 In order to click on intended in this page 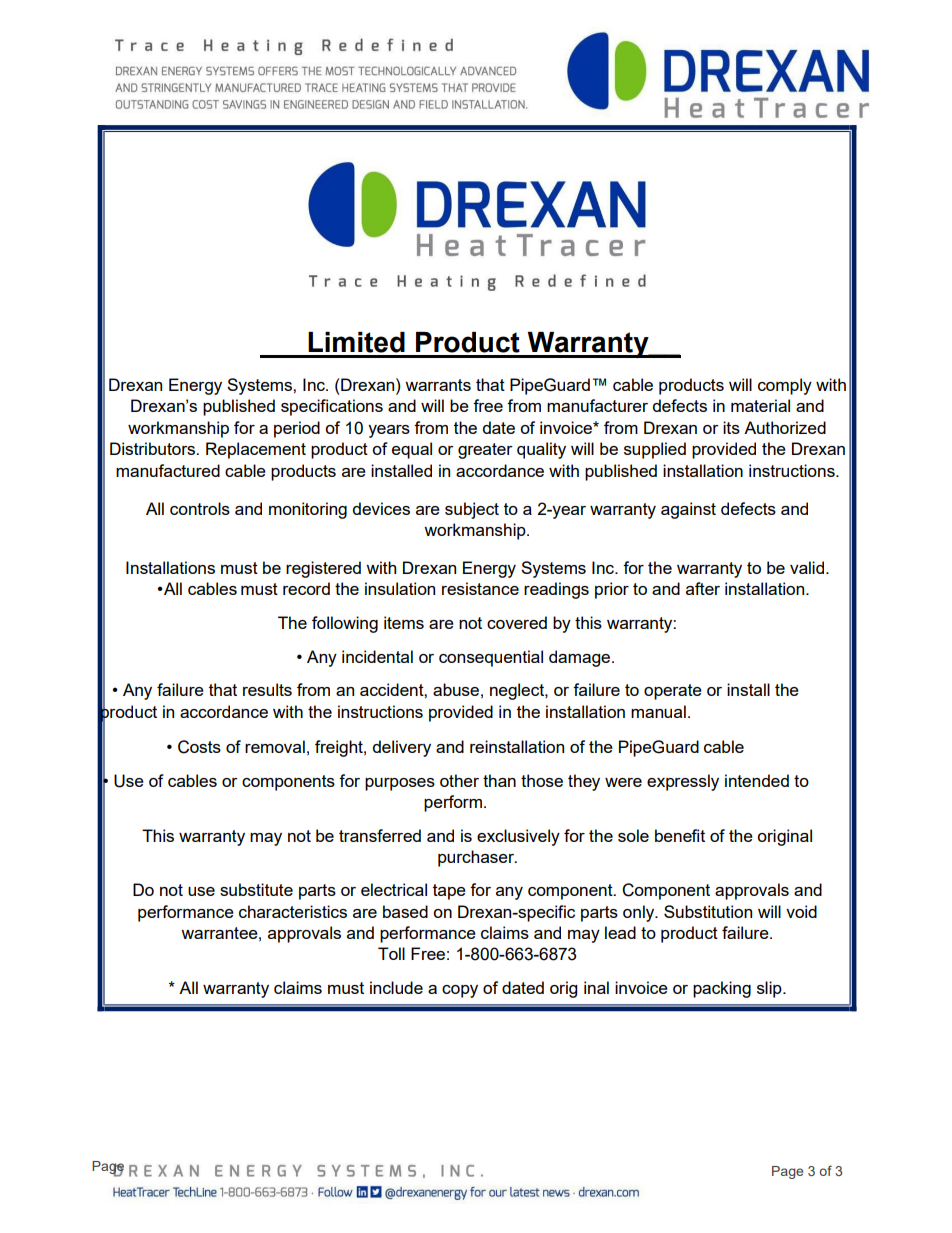, I will do `click(757, 780)`.
